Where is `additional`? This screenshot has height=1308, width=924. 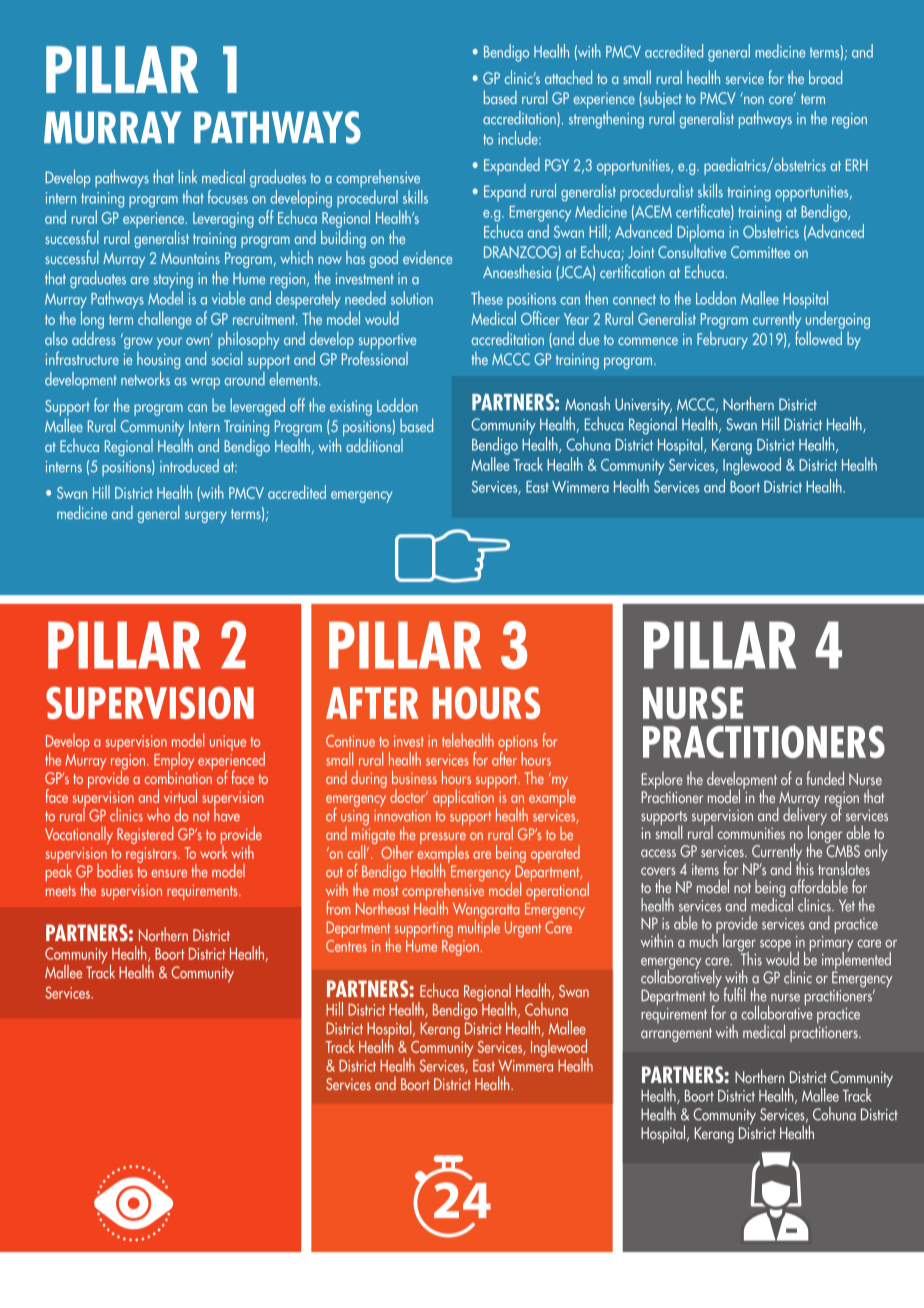 additional is located at coordinates (374, 445).
